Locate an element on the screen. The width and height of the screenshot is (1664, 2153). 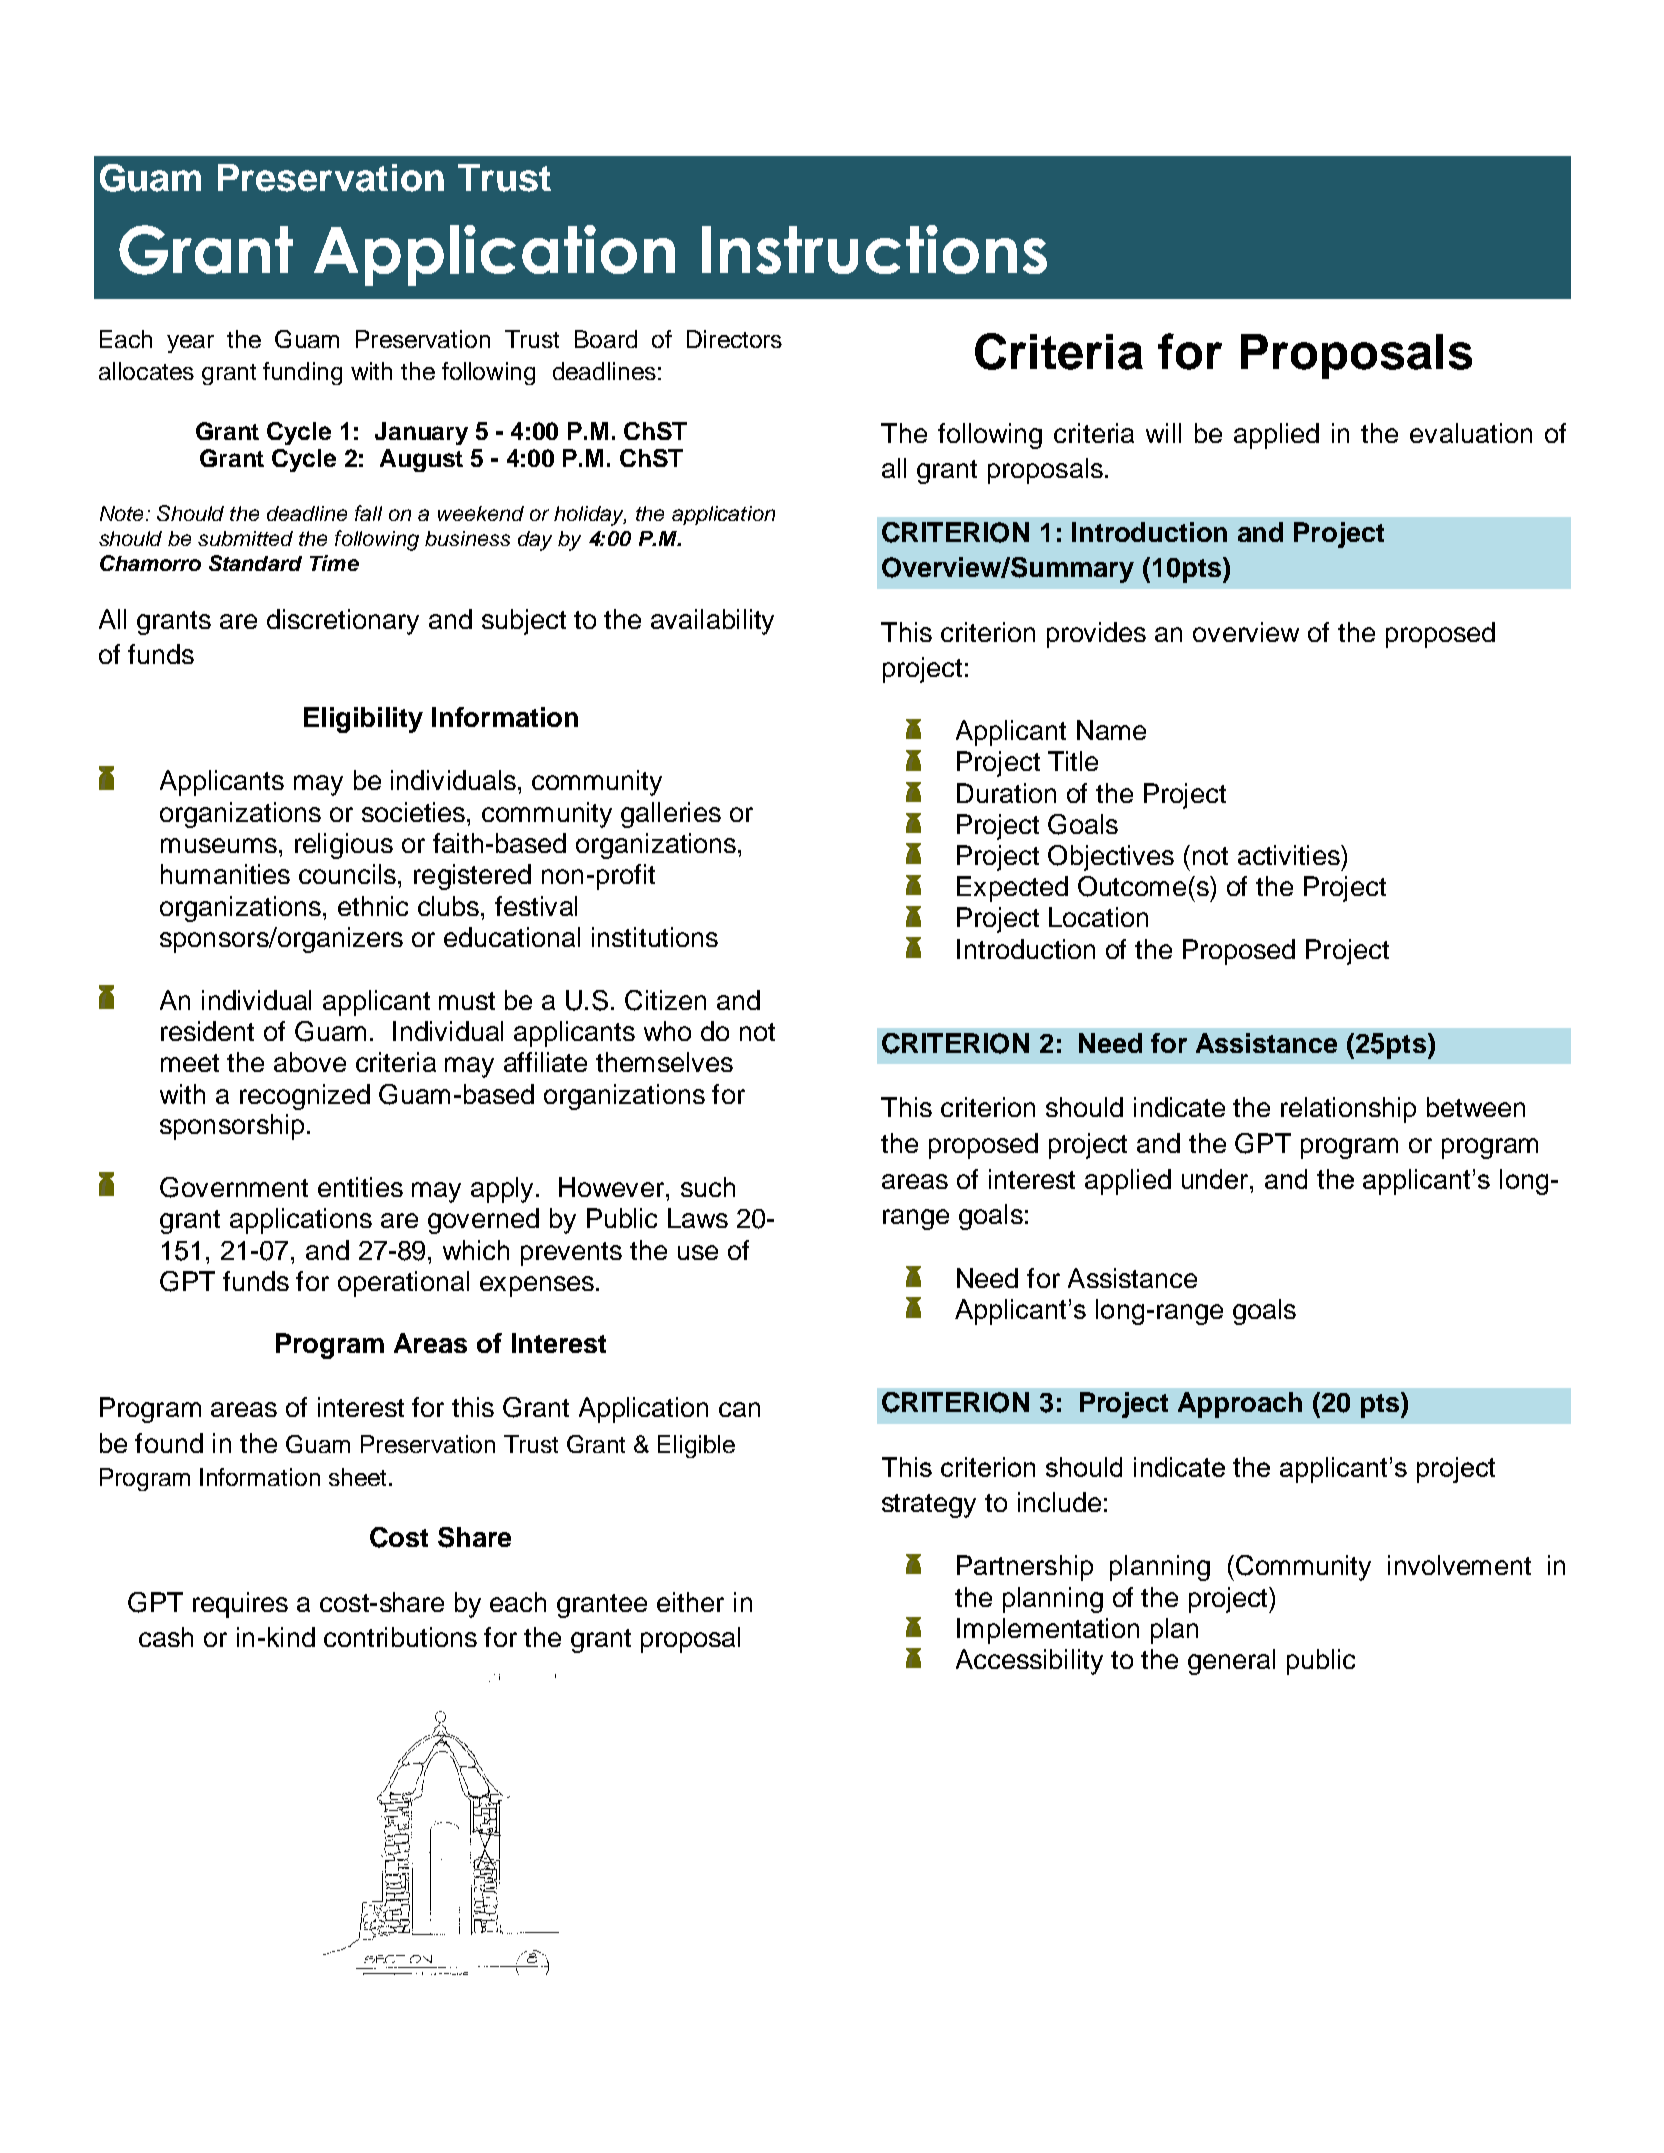
Eligible is located at coordinates (696, 1446).
